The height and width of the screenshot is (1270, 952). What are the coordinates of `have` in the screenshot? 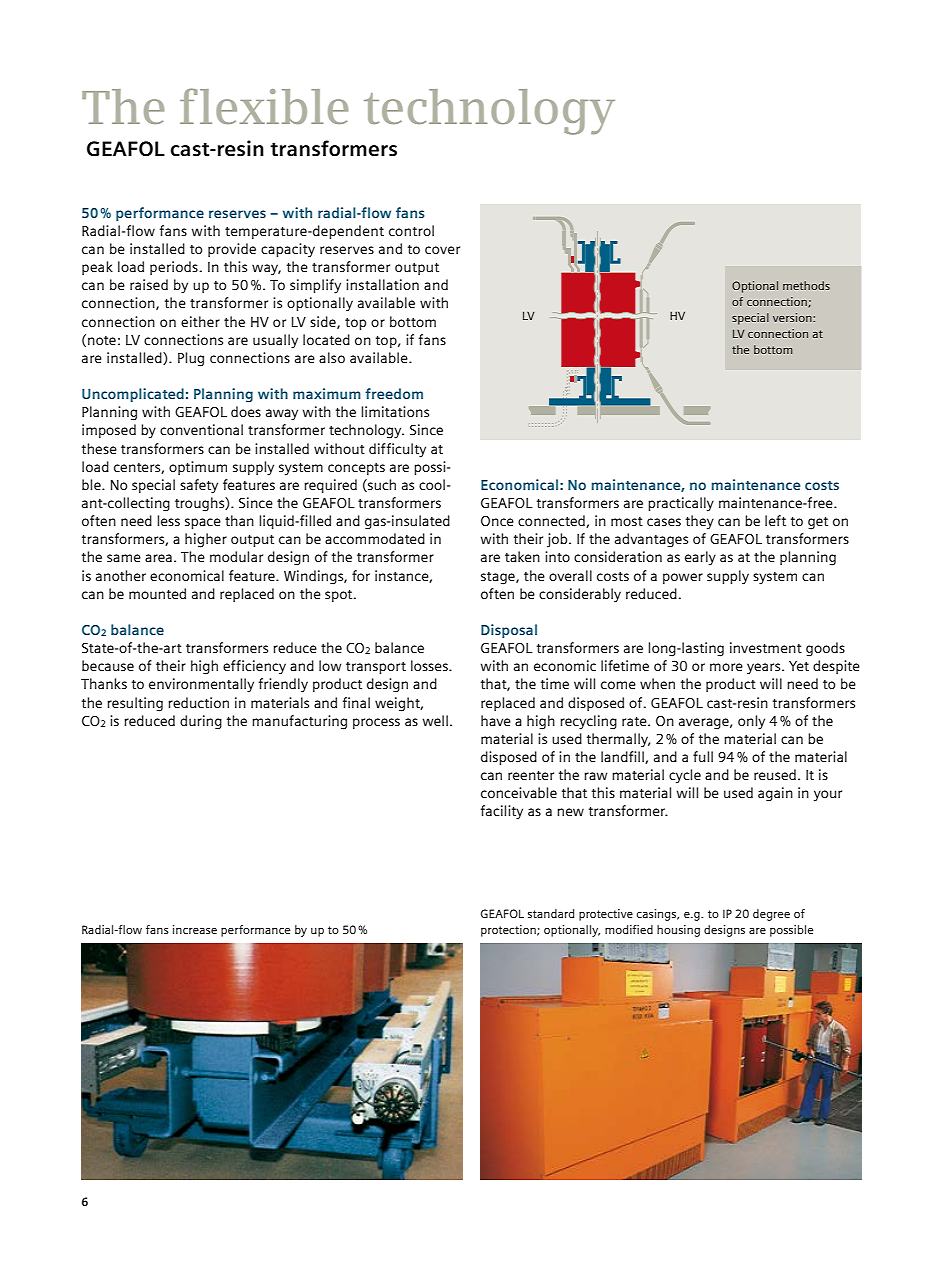 It's located at (496, 720).
